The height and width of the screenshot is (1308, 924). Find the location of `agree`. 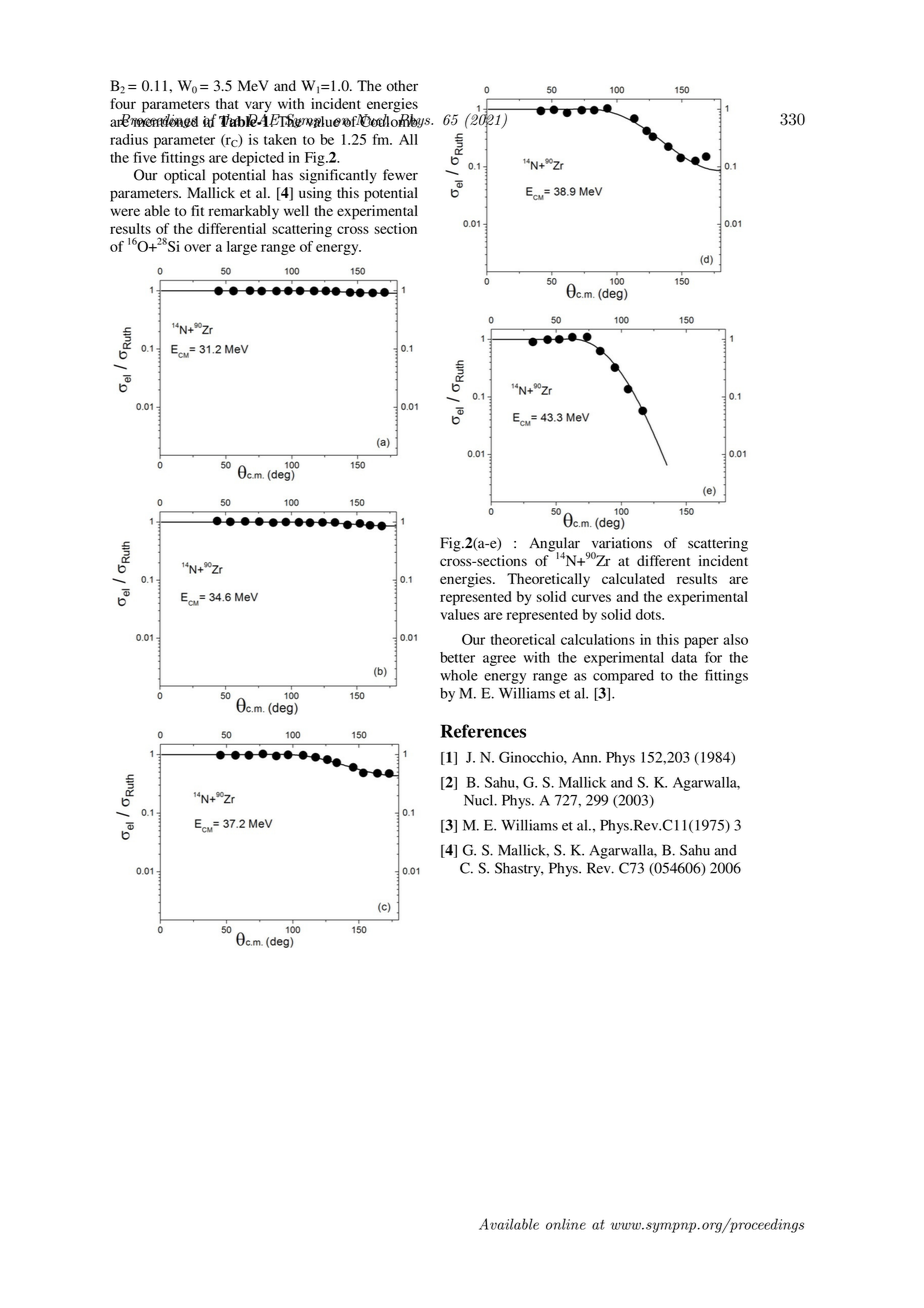

agree is located at coordinates (499, 660).
